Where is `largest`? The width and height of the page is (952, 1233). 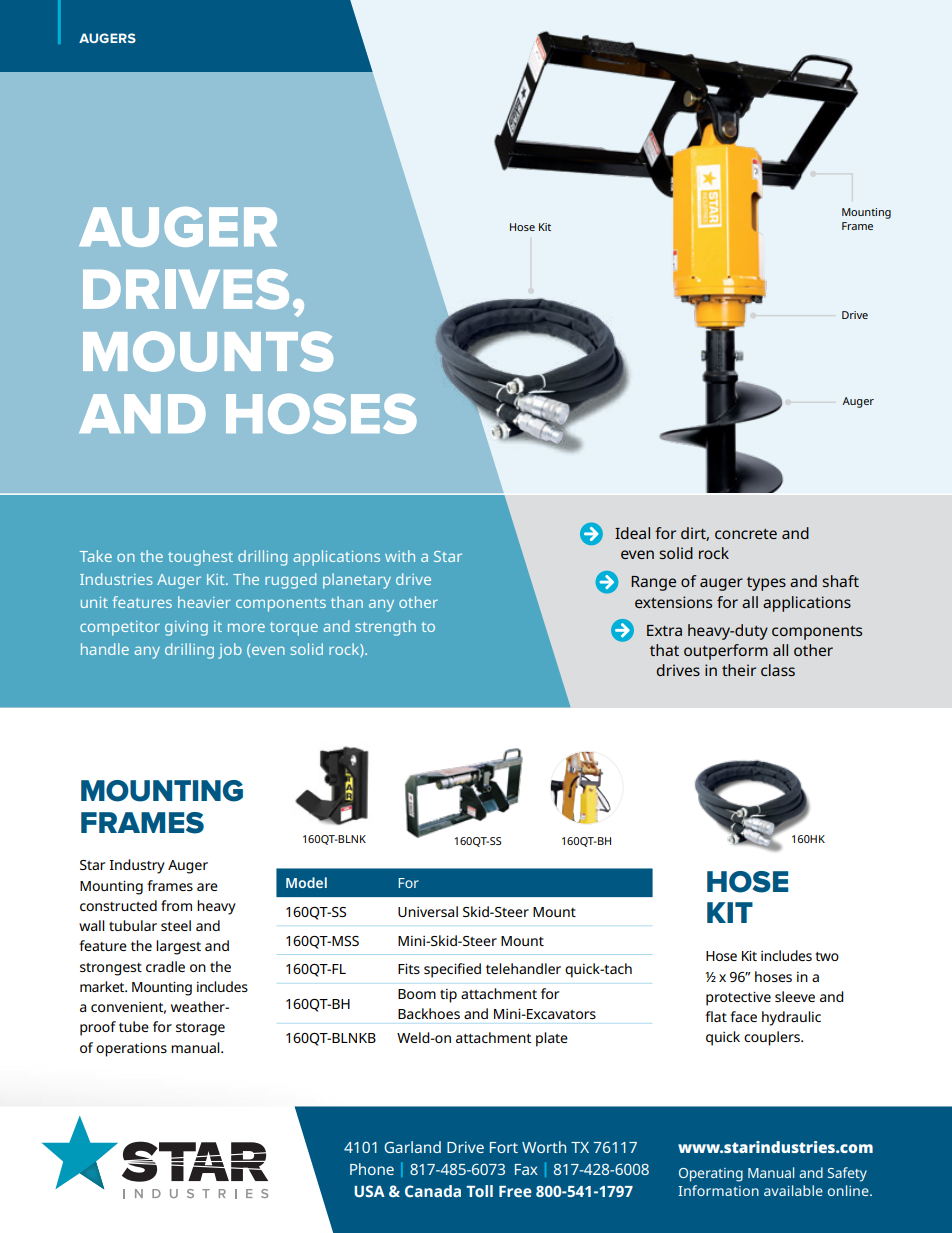 largest is located at coordinates (178, 947).
